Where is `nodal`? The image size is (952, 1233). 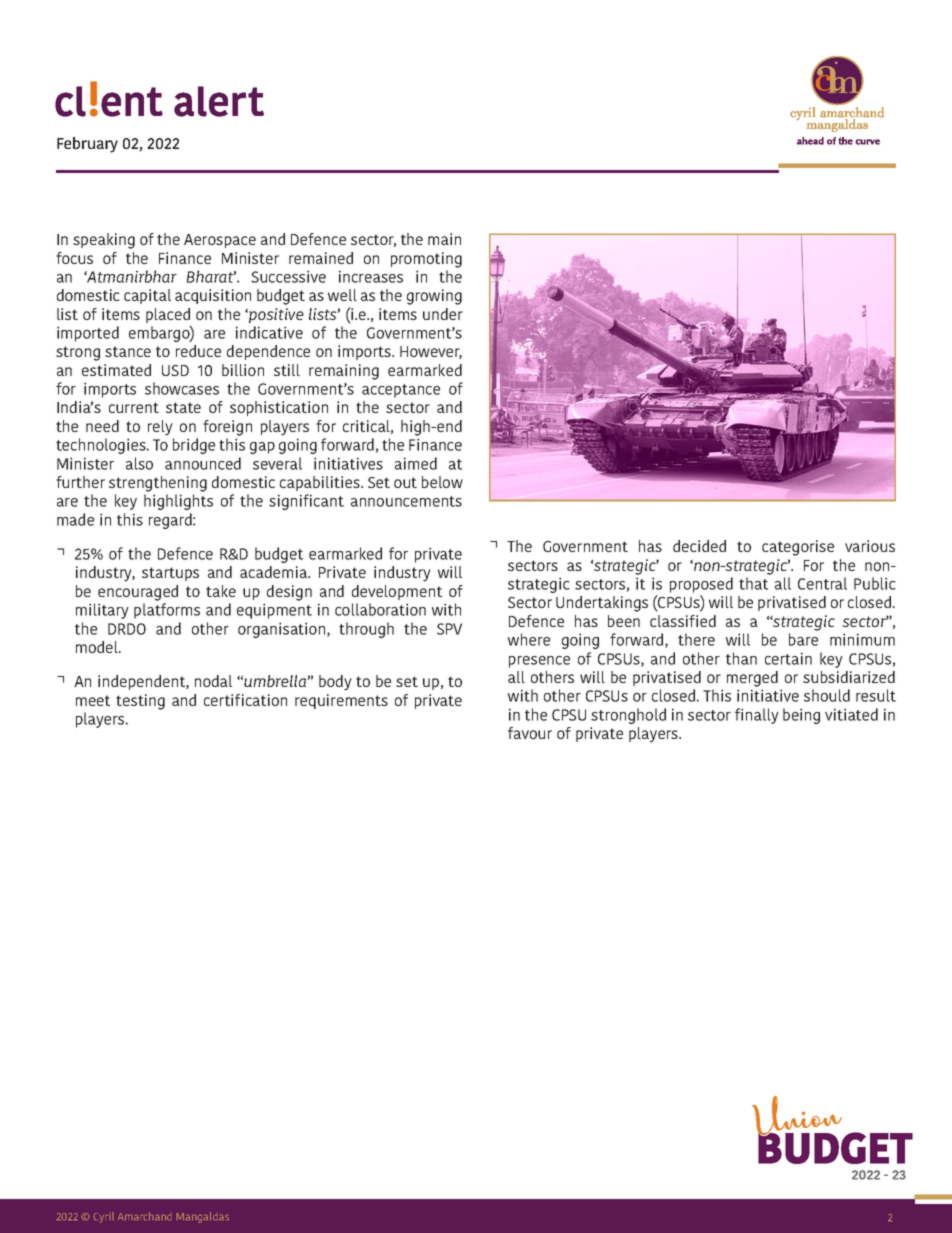
nodal is located at coordinates (213, 681).
